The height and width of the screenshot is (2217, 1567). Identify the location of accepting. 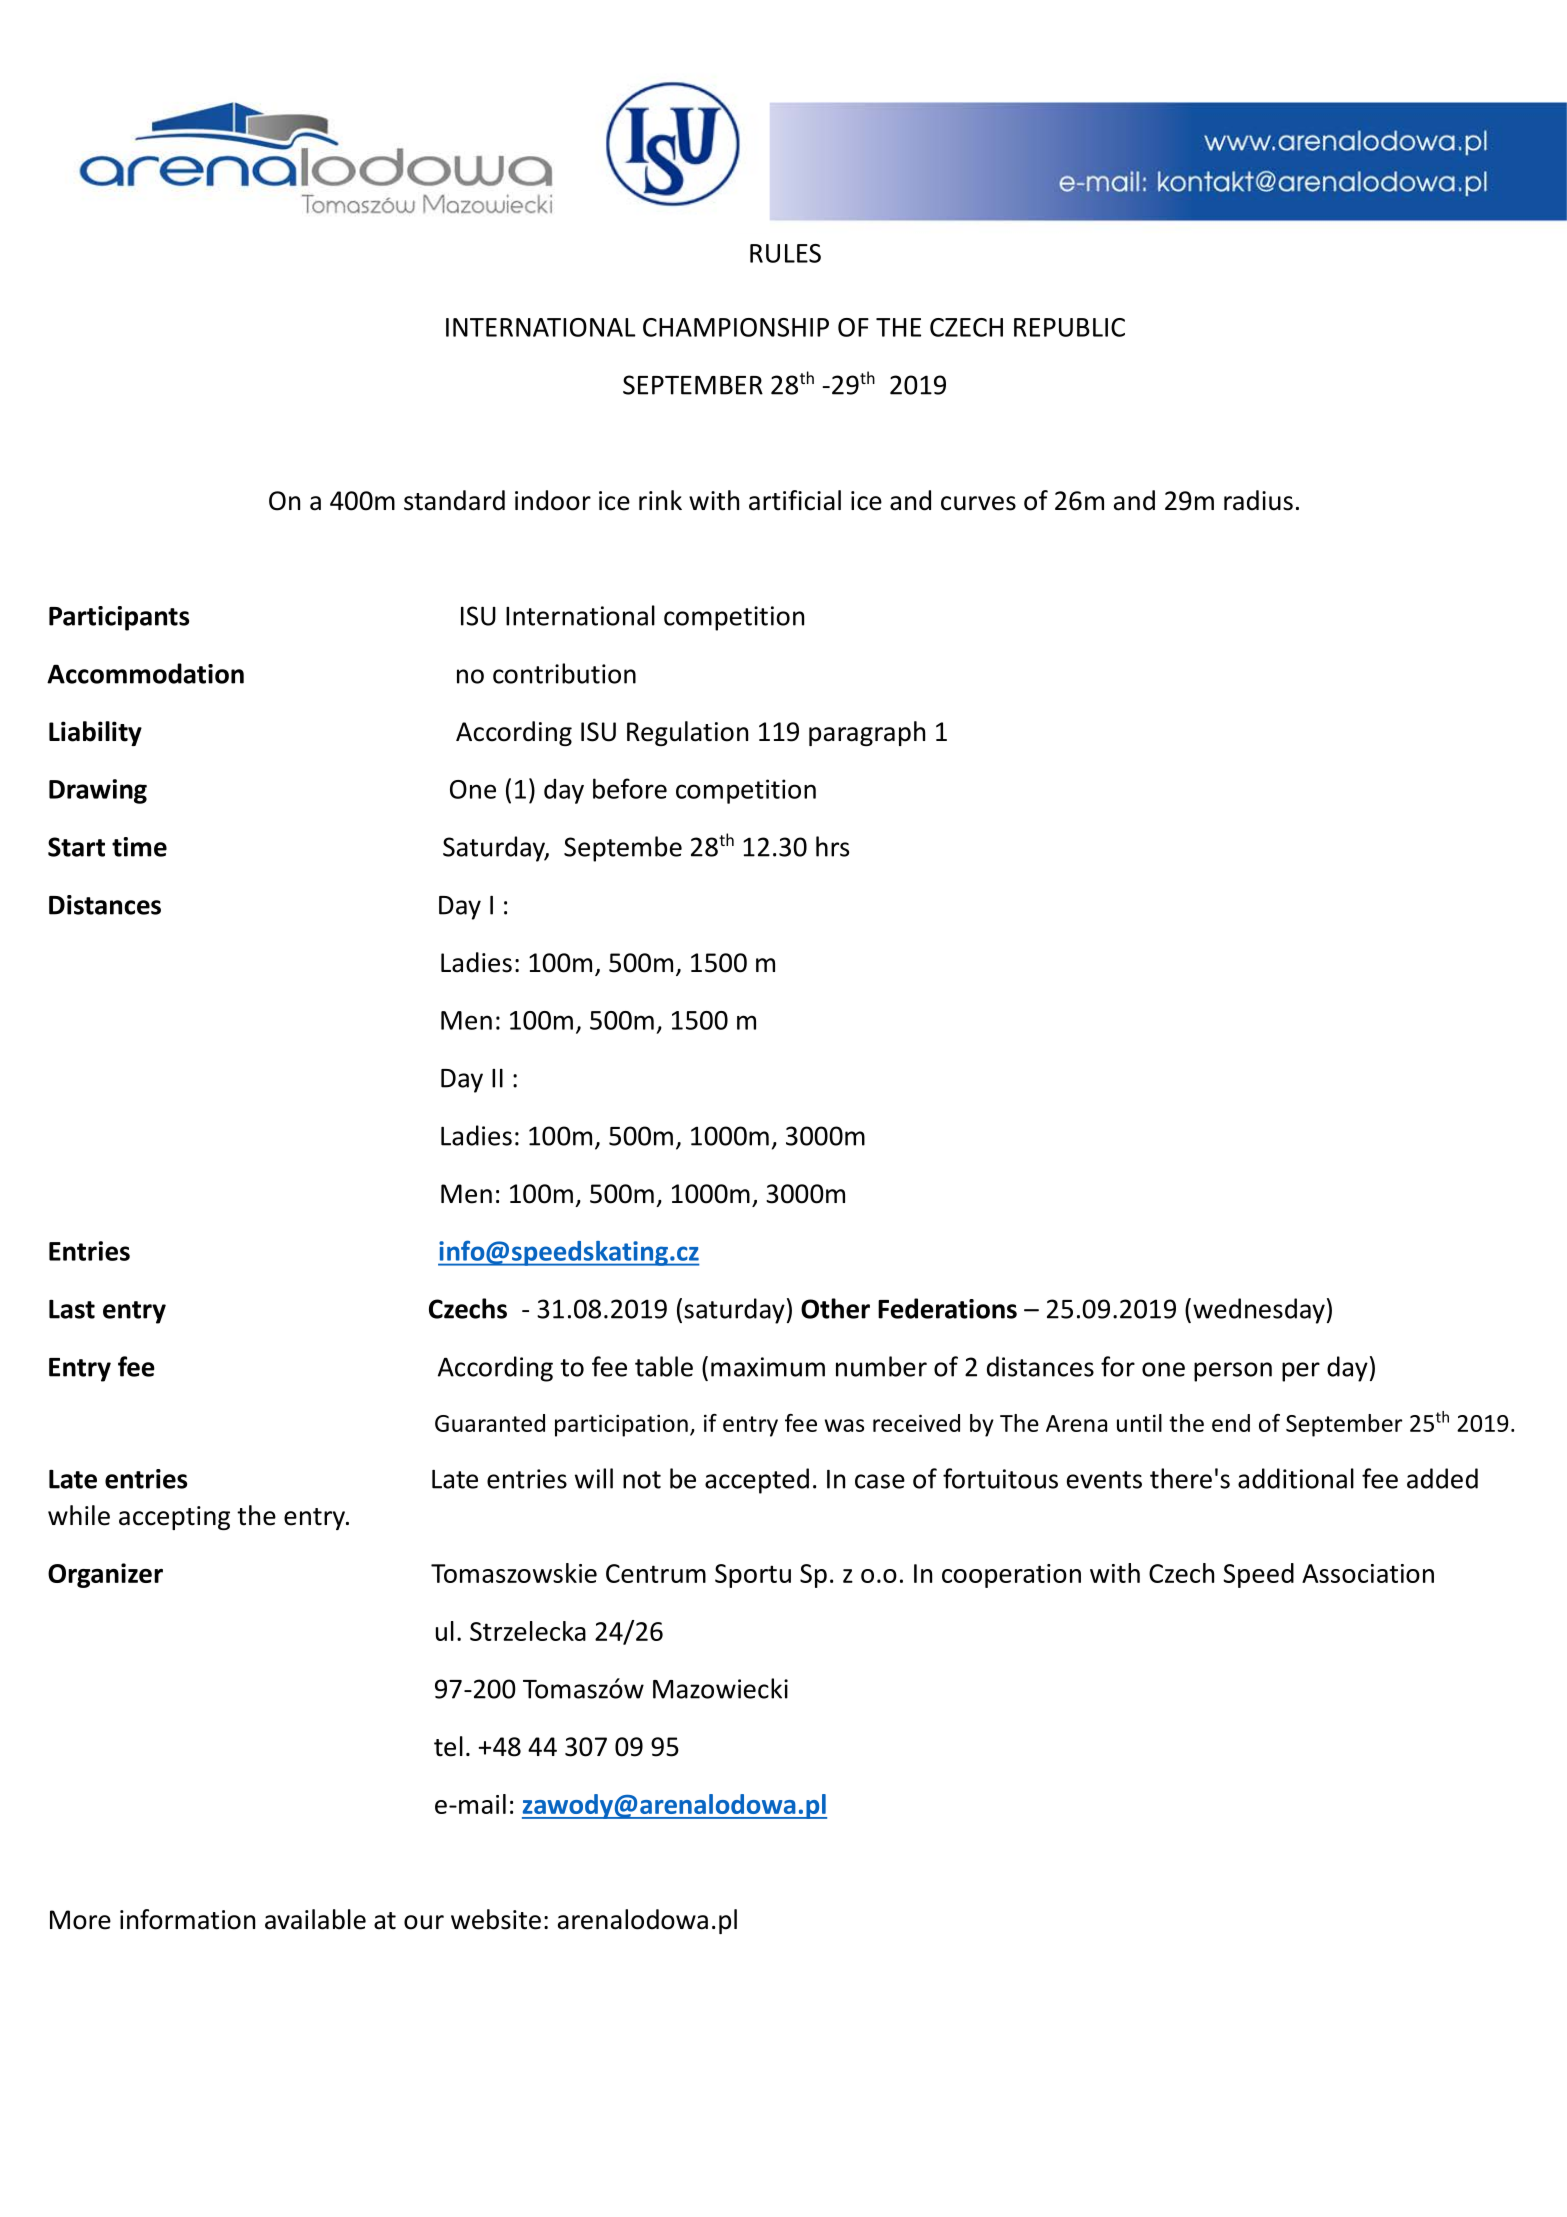
(174, 1518).
